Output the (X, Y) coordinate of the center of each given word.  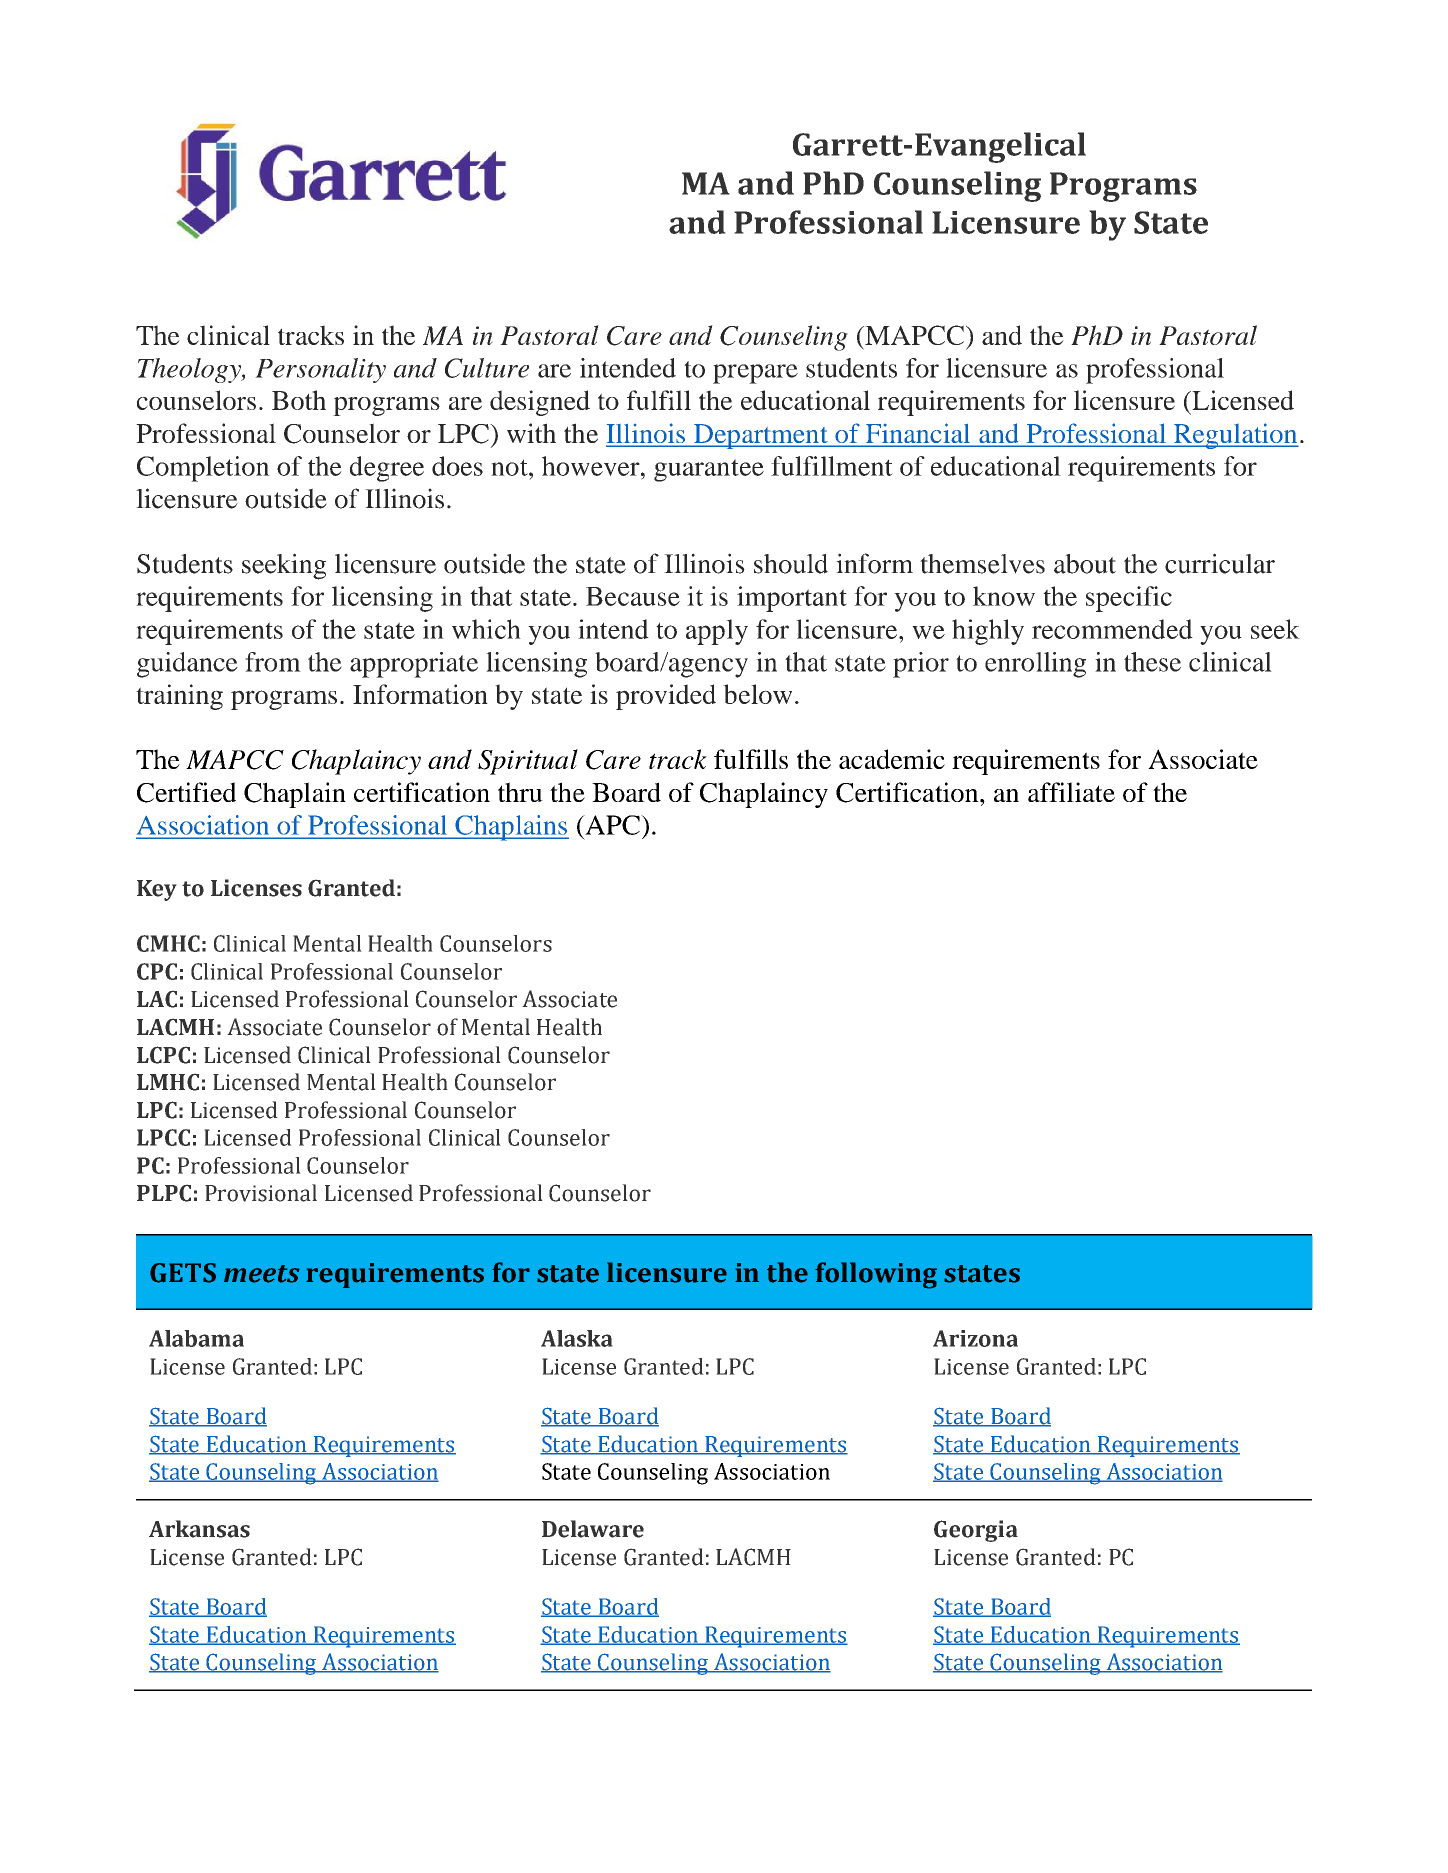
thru (520, 792)
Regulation (1235, 436)
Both (299, 400)
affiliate (1071, 792)
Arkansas (199, 1529)
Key (157, 890)
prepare (755, 374)
